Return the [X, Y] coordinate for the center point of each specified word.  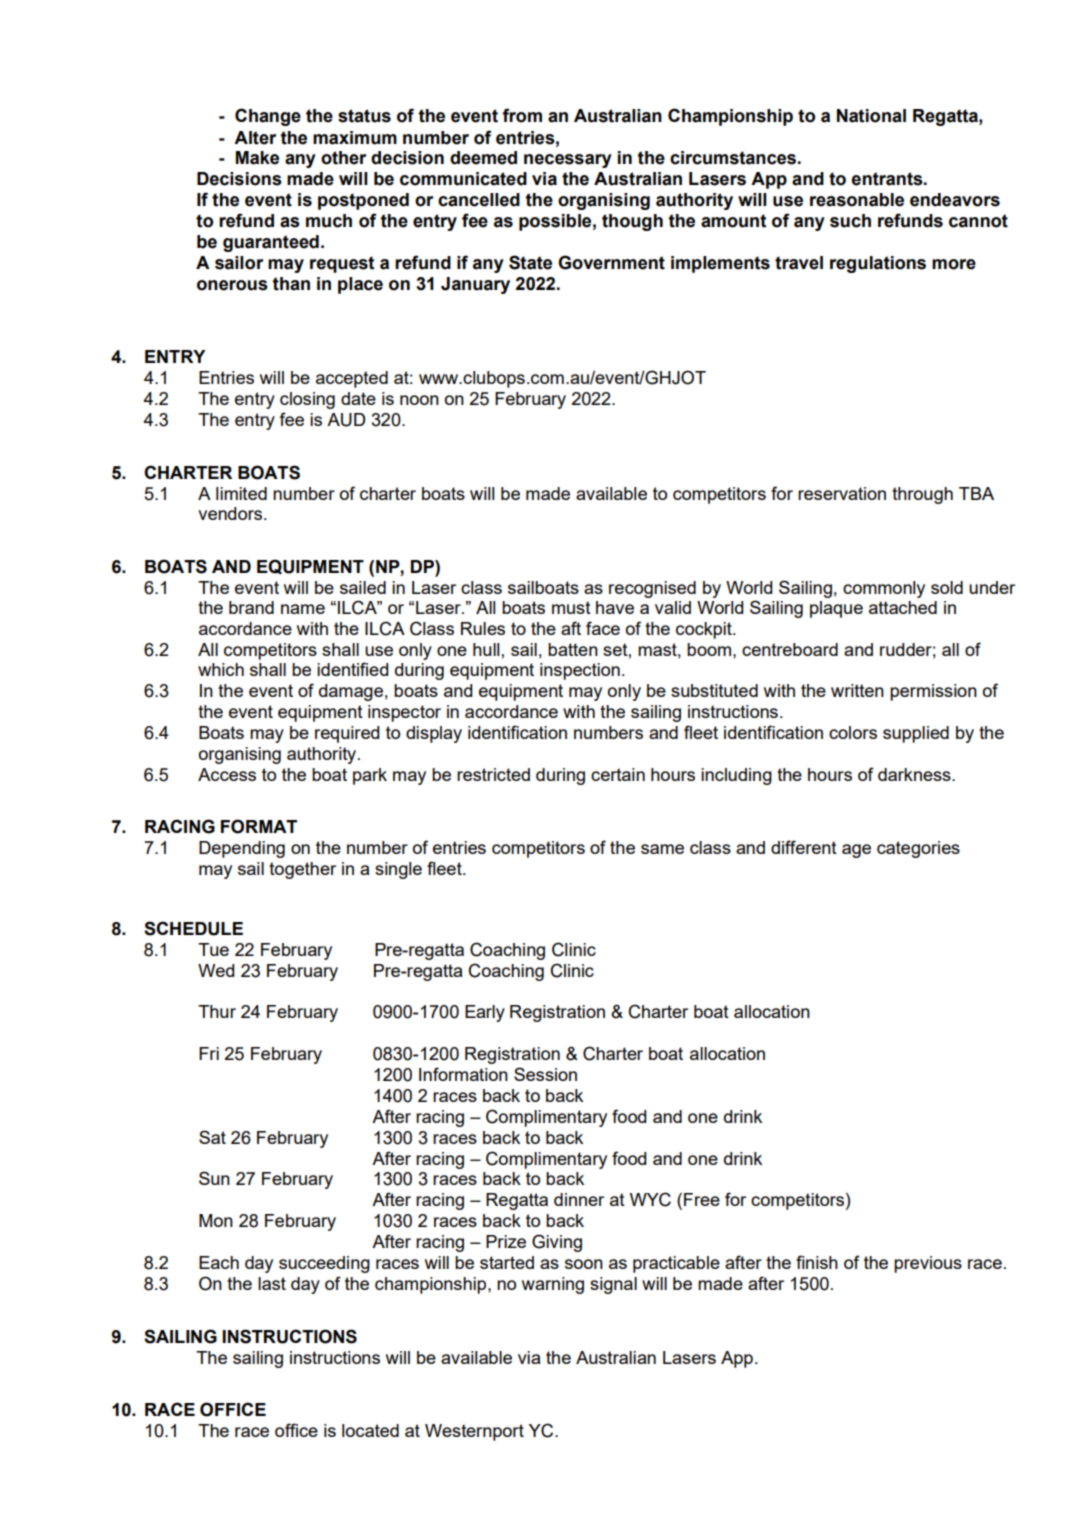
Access [227, 774]
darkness [915, 774]
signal [613, 1285]
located [370, 1430]
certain [618, 774]
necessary [568, 161]
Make [257, 158]
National [871, 116]
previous [928, 1264]
